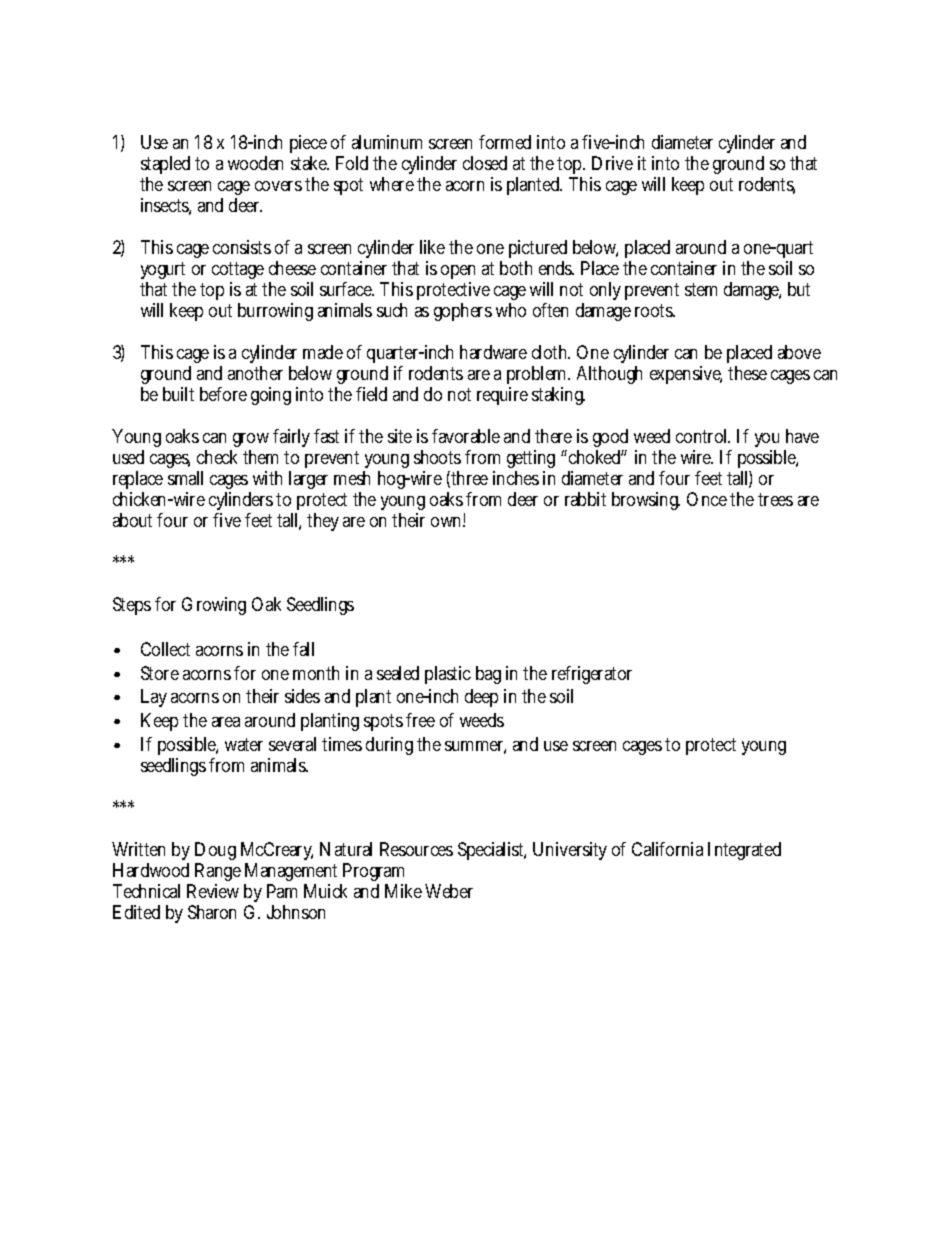 The image size is (952, 1233). Describe the element at coordinates (226, 722) in the screenshot. I see `area` at that location.
